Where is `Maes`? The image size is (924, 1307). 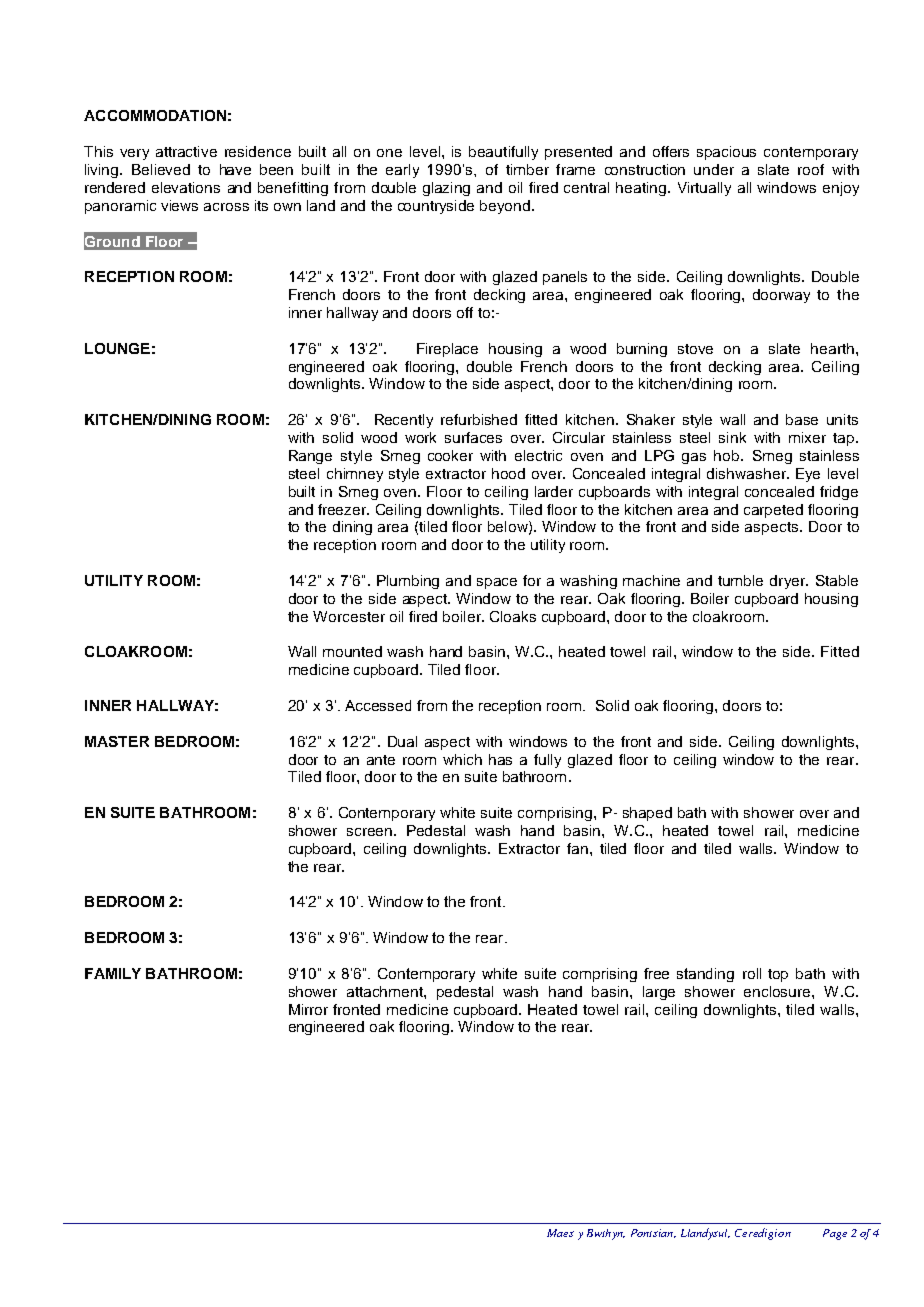 Maes is located at coordinates (560, 1233).
